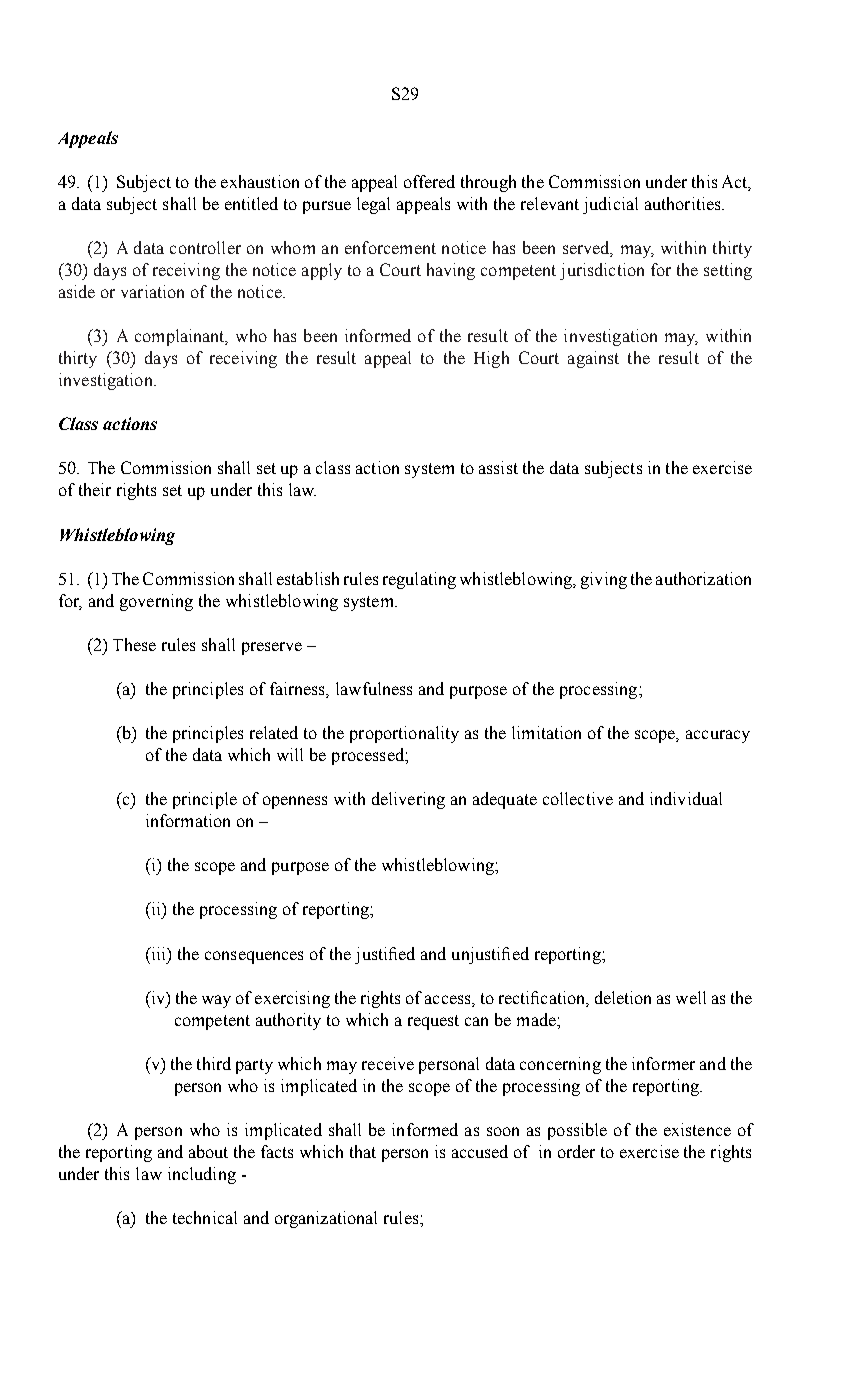 This document has width=868, height=1389. What do you see at coordinates (156, 602) in the document?
I see `governing` at bounding box center [156, 602].
